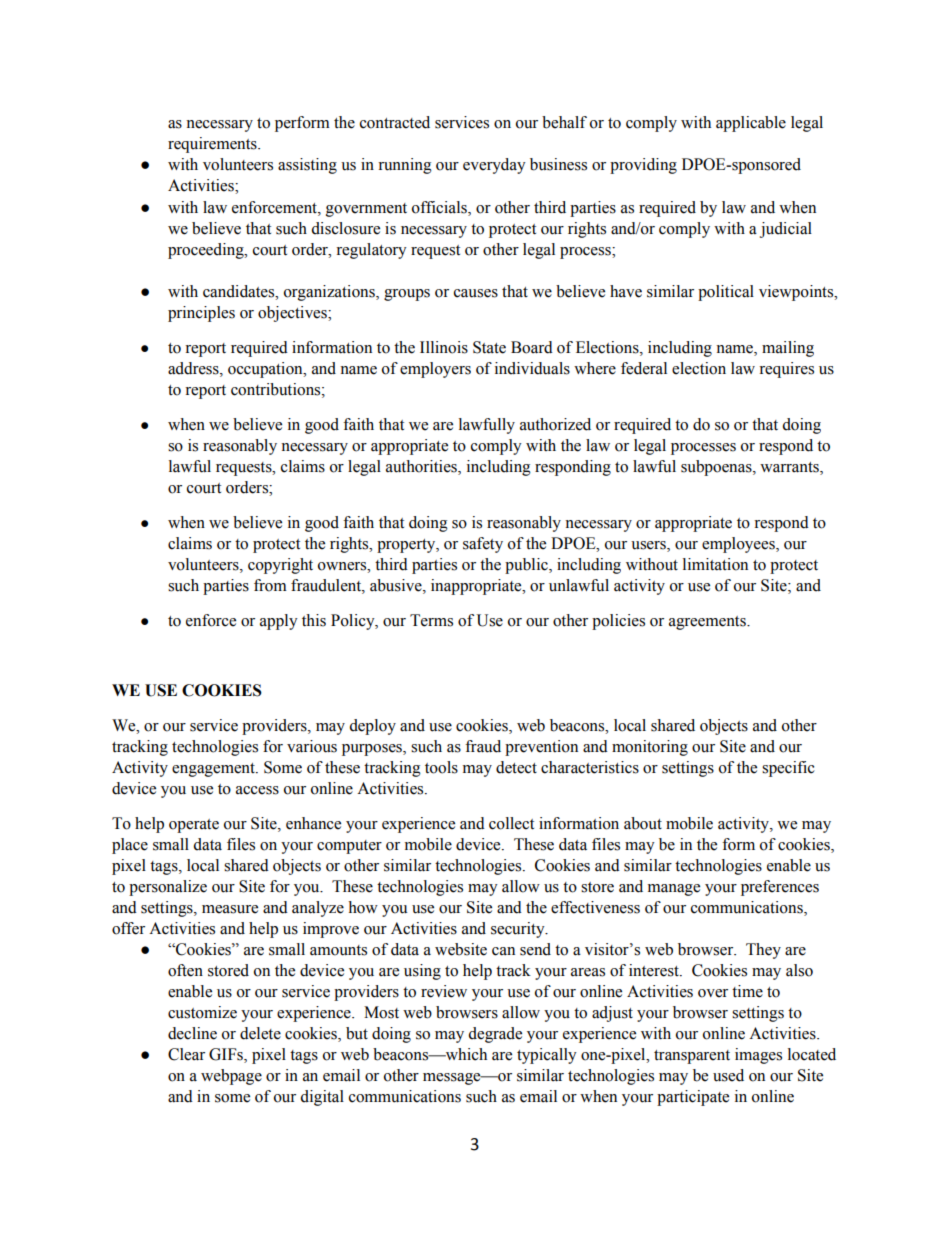  Describe the element at coordinates (435, 370) in the screenshot. I see `employers` at that location.
